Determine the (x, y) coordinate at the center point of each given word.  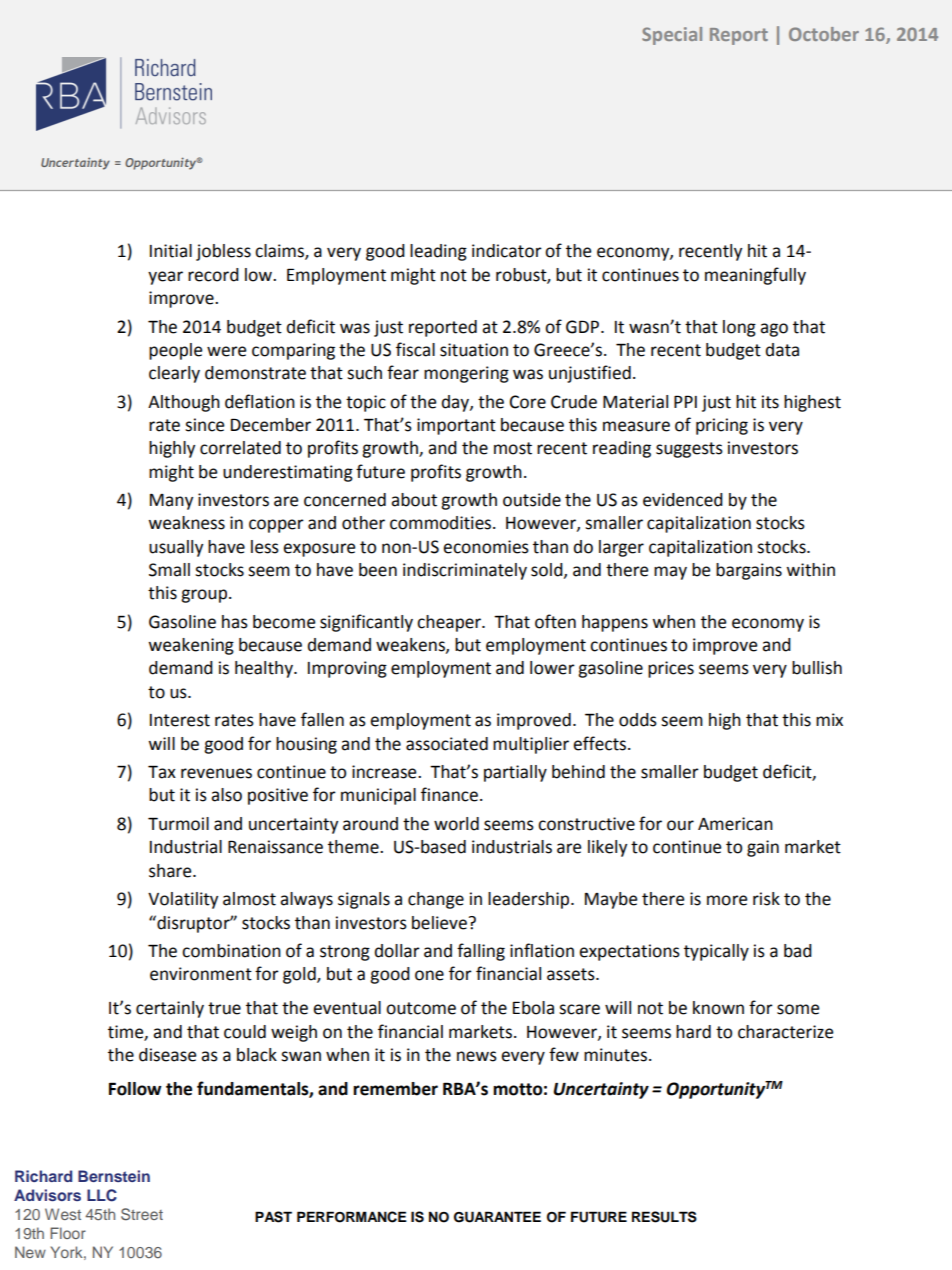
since (204, 425)
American (735, 824)
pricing (722, 426)
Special (672, 36)
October (824, 34)
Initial (171, 251)
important (456, 426)
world (456, 824)
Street (142, 1214)
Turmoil (178, 824)
